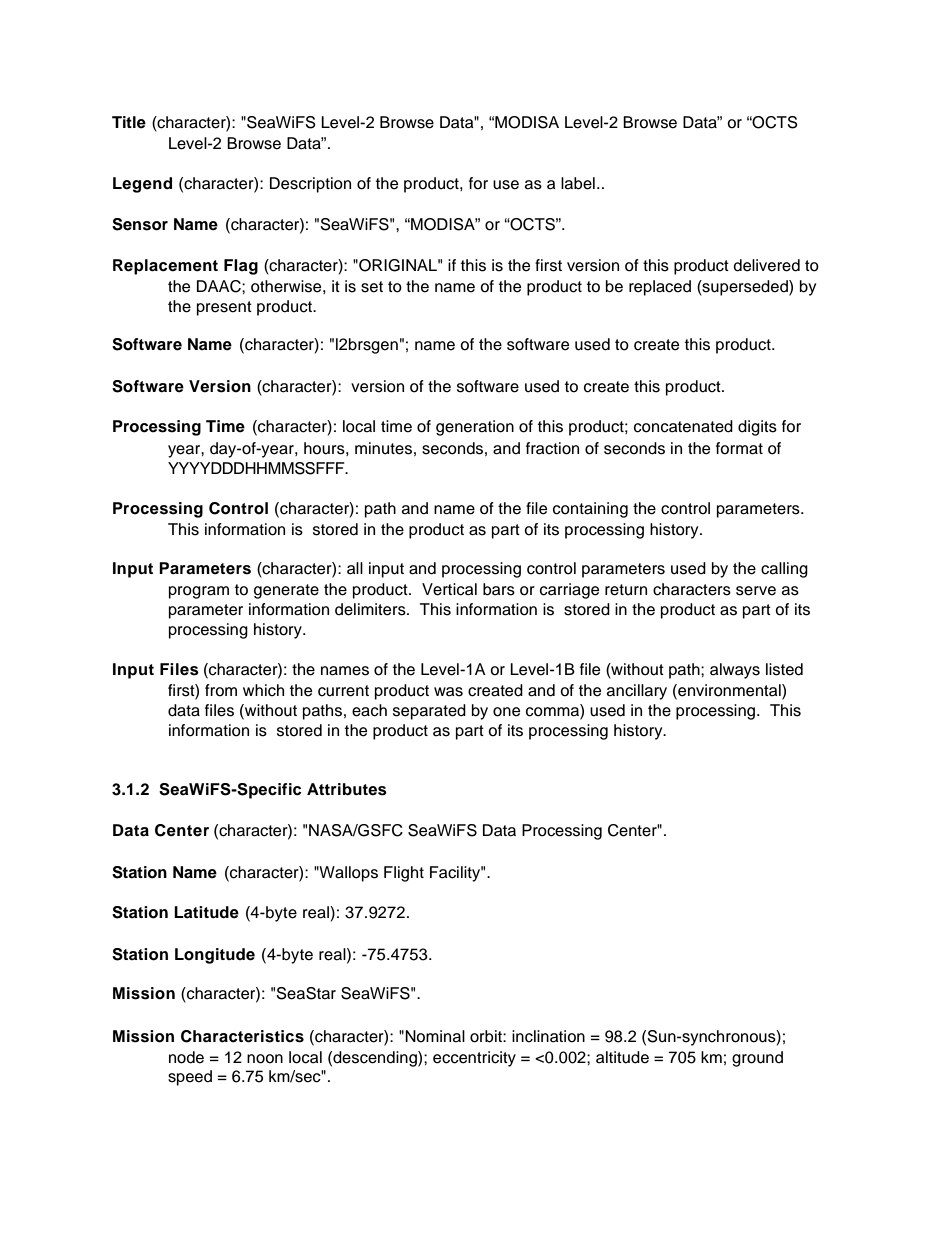 The image size is (952, 1233). Describe the element at coordinates (186, 1057) in the screenshot. I see `node` at that location.
